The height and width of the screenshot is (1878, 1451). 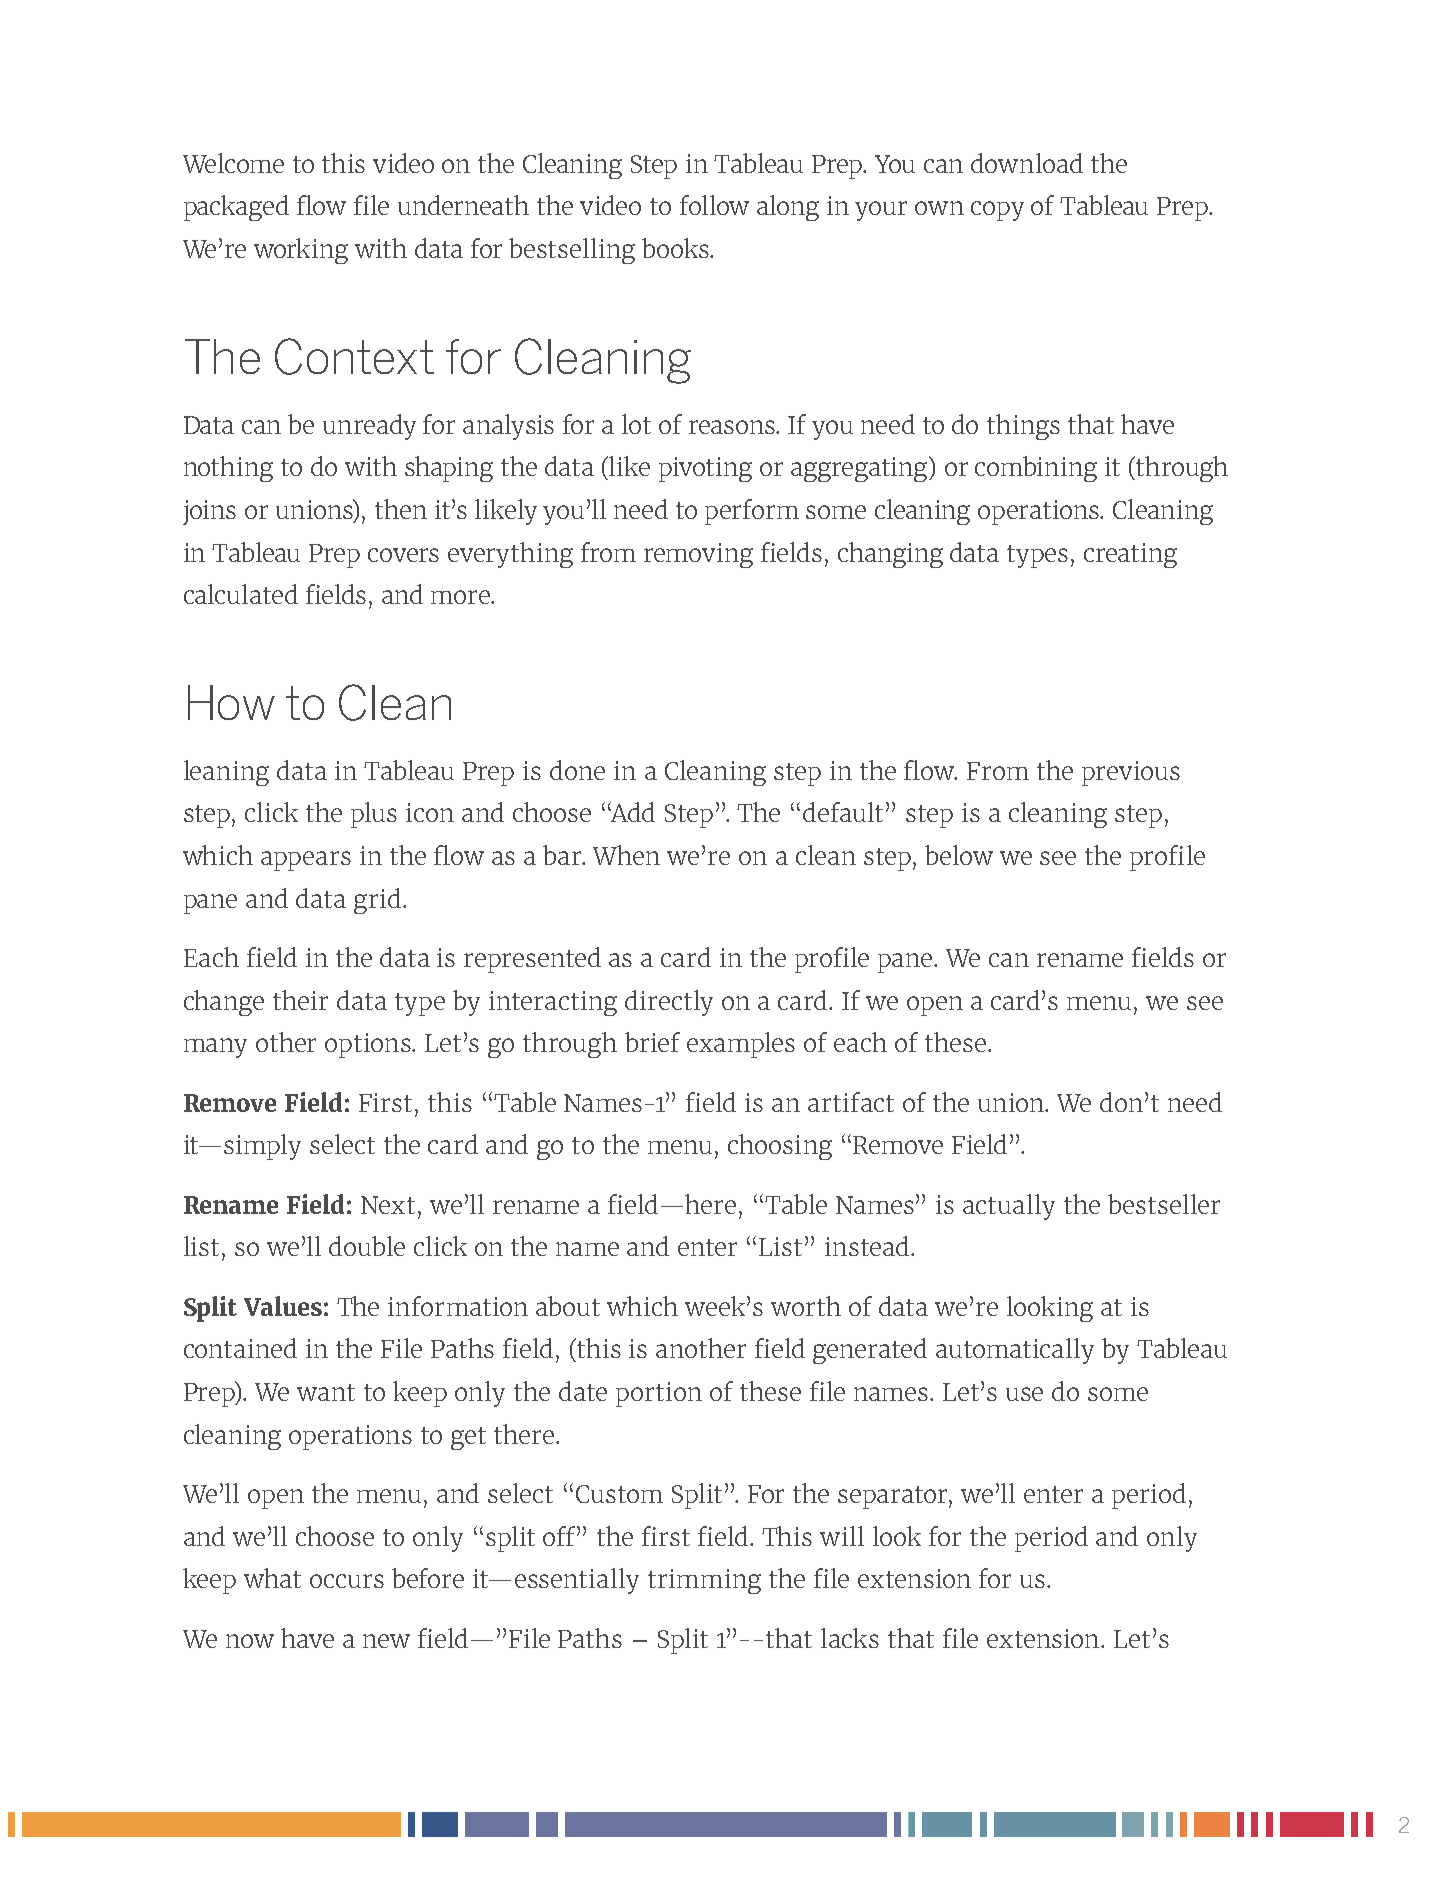 What do you see at coordinates (301, 251) in the screenshot?
I see `working` at bounding box center [301, 251].
